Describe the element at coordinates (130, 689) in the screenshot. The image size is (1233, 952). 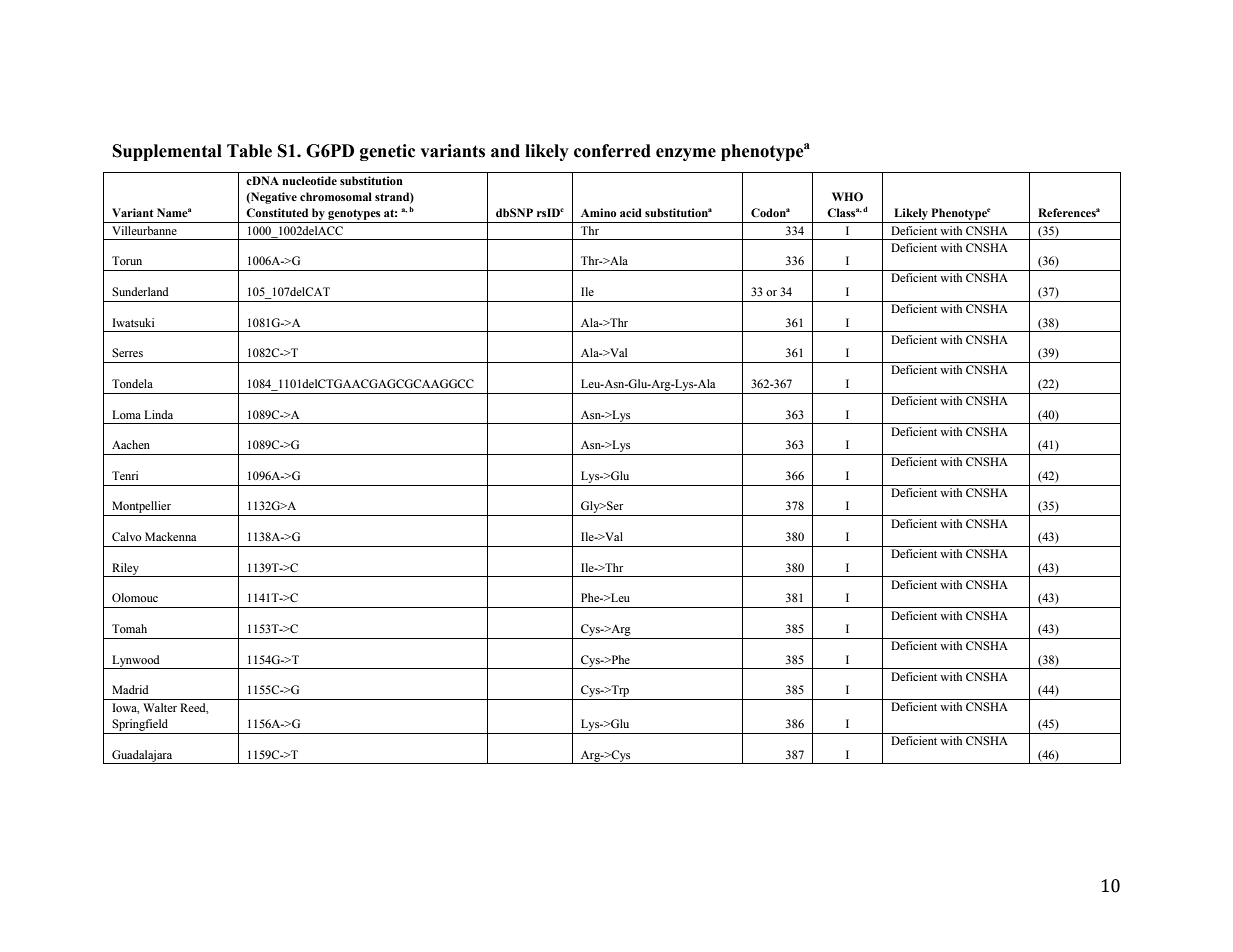
I see `Madrid` at that location.
